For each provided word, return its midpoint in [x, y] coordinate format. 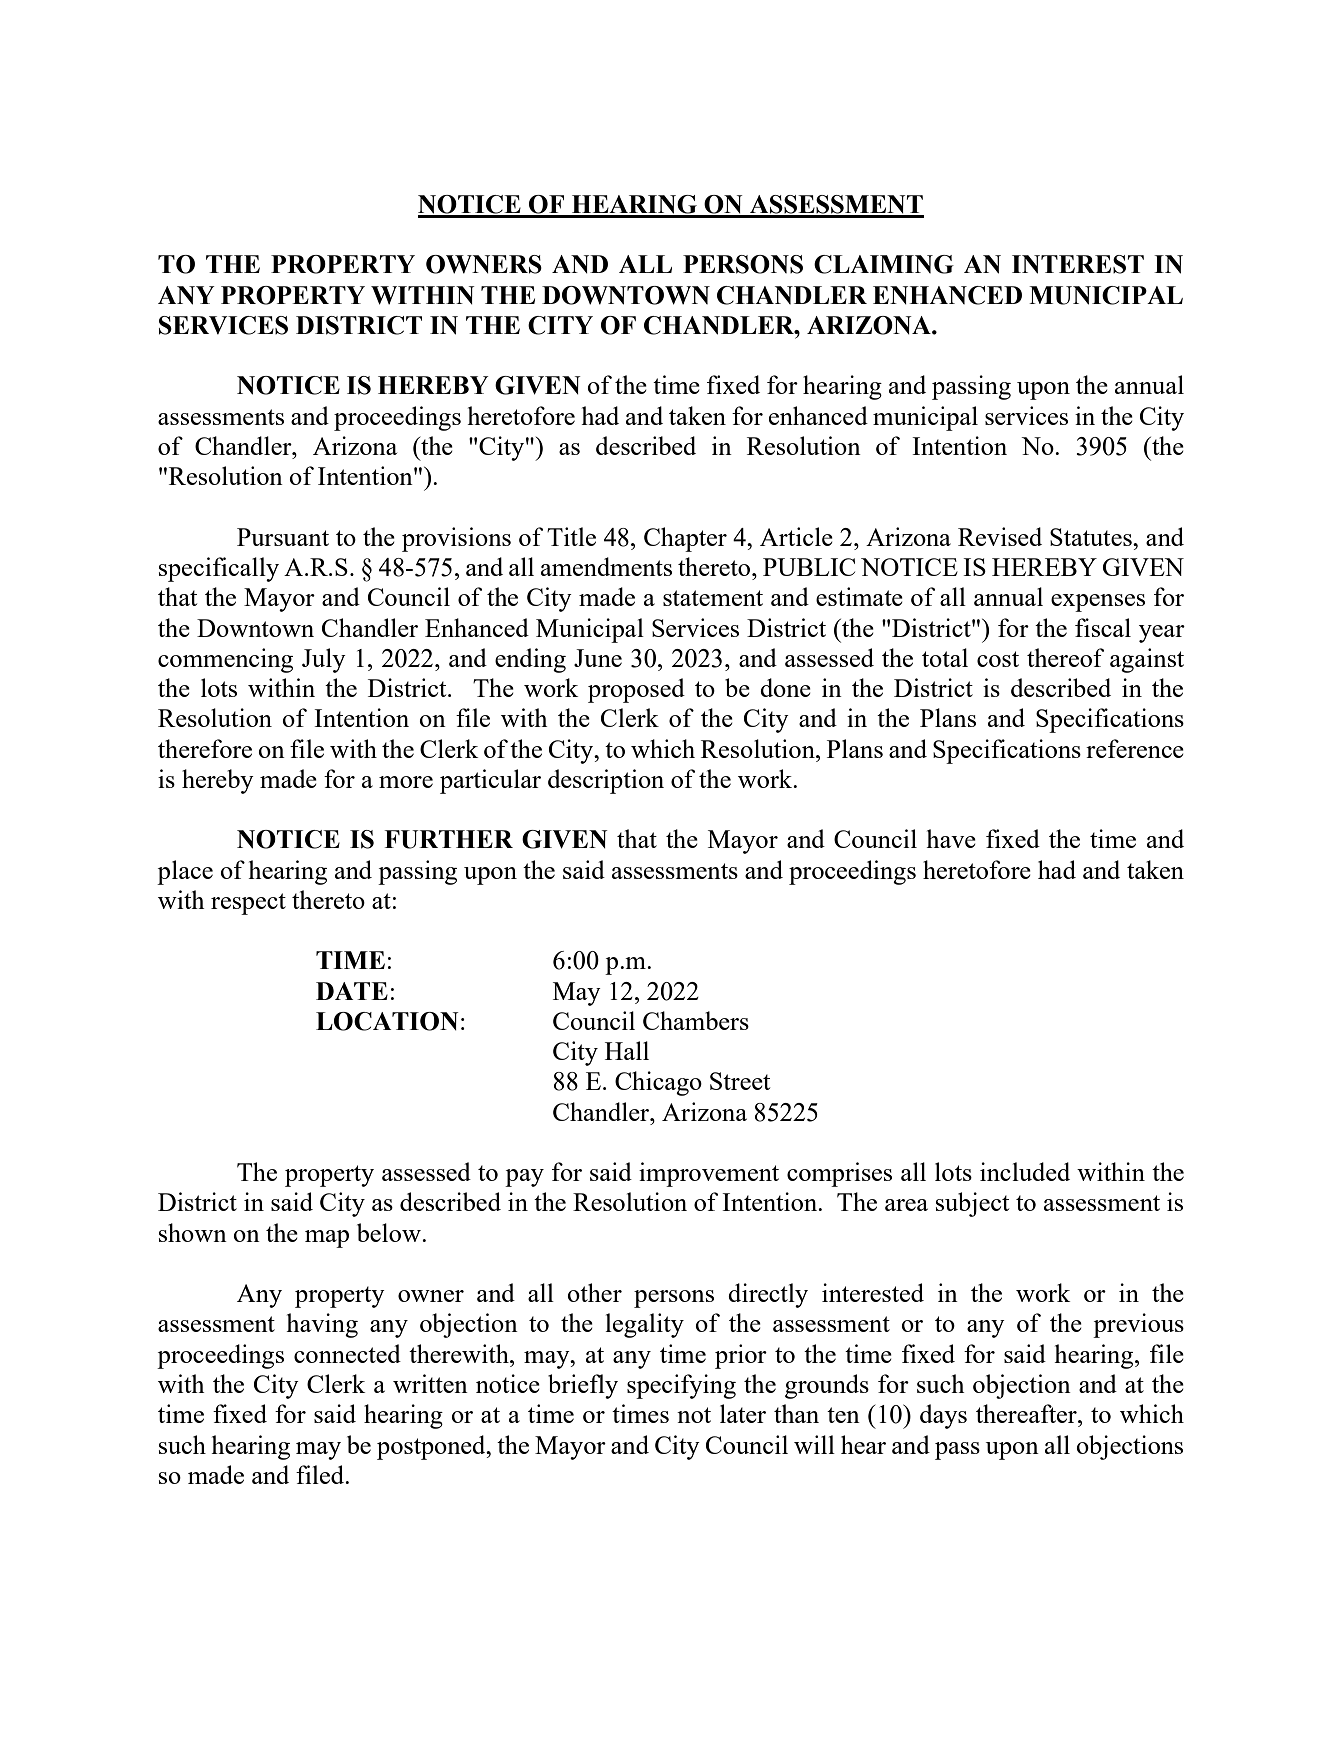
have [951, 838]
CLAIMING [884, 264]
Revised [1000, 536]
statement [713, 598]
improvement [709, 1174]
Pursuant [283, 537]
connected [347, 1353]
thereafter [1027, 1413]
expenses [1098, 603]
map [327, 1239]
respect [248, 904]
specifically [219, 569]
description [606, 781]
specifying [681, 1386]
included [1025, 1171]
